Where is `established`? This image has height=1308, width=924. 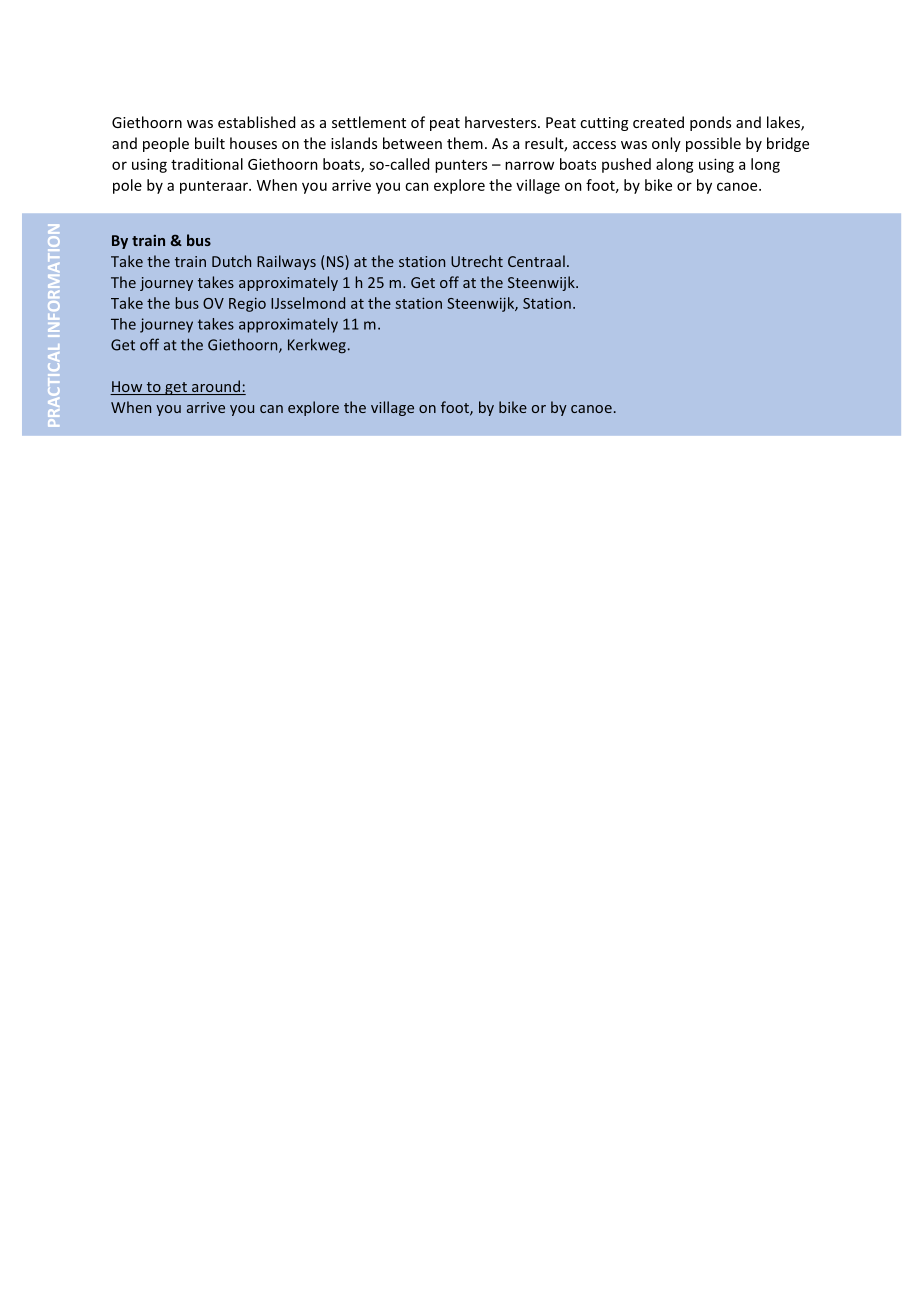
established is located at coordinates (256, 122).
